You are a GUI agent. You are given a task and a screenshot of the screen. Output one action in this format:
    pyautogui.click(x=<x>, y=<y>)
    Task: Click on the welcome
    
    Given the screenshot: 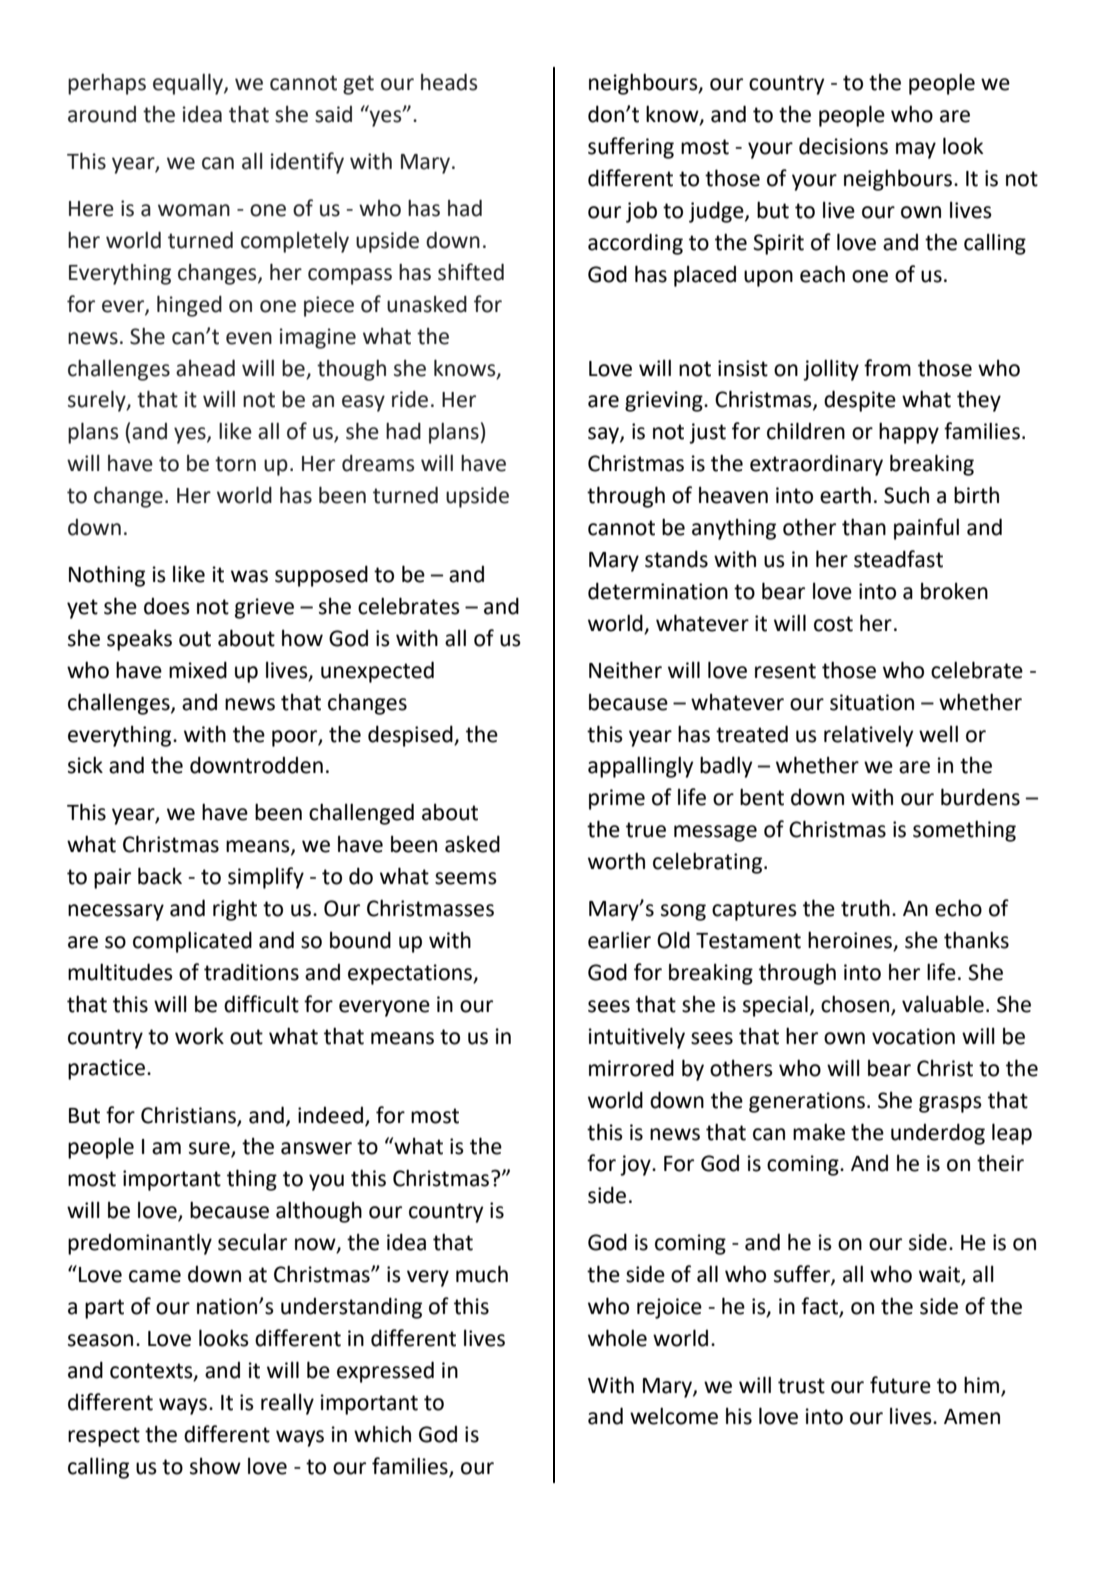 What is the action you would take?
    pyautogui.click(x=674, y=1416)
